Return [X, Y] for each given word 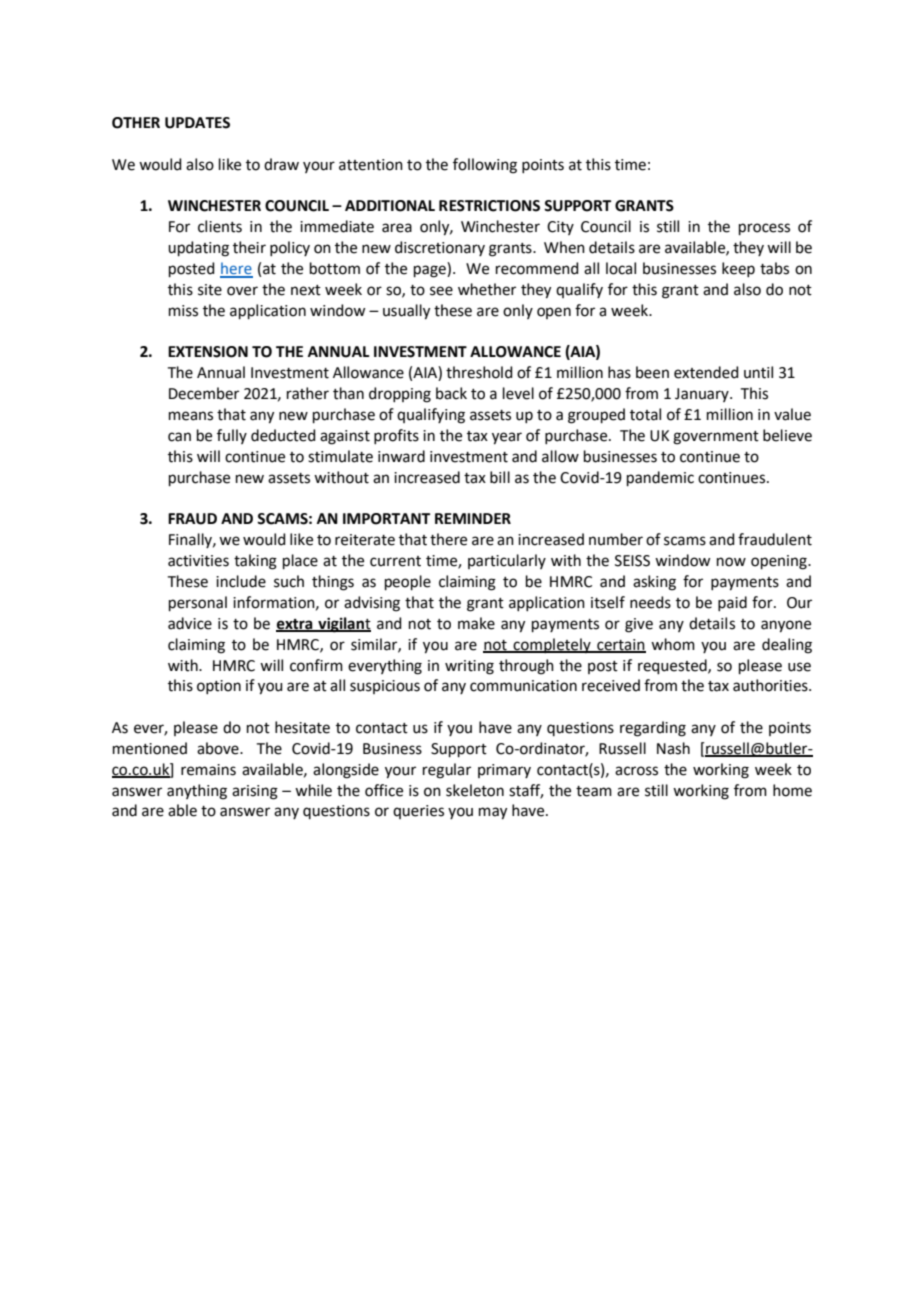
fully [232, 436]
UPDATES [197, 123]
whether [487, 289]
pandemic [660, 478]
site [210, 290]
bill [500, 477]
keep [738, 269]
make [476, 623]
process [764, 229]
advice [190, 623]
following [485, 166]
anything [197, 792]
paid [732, 603]
